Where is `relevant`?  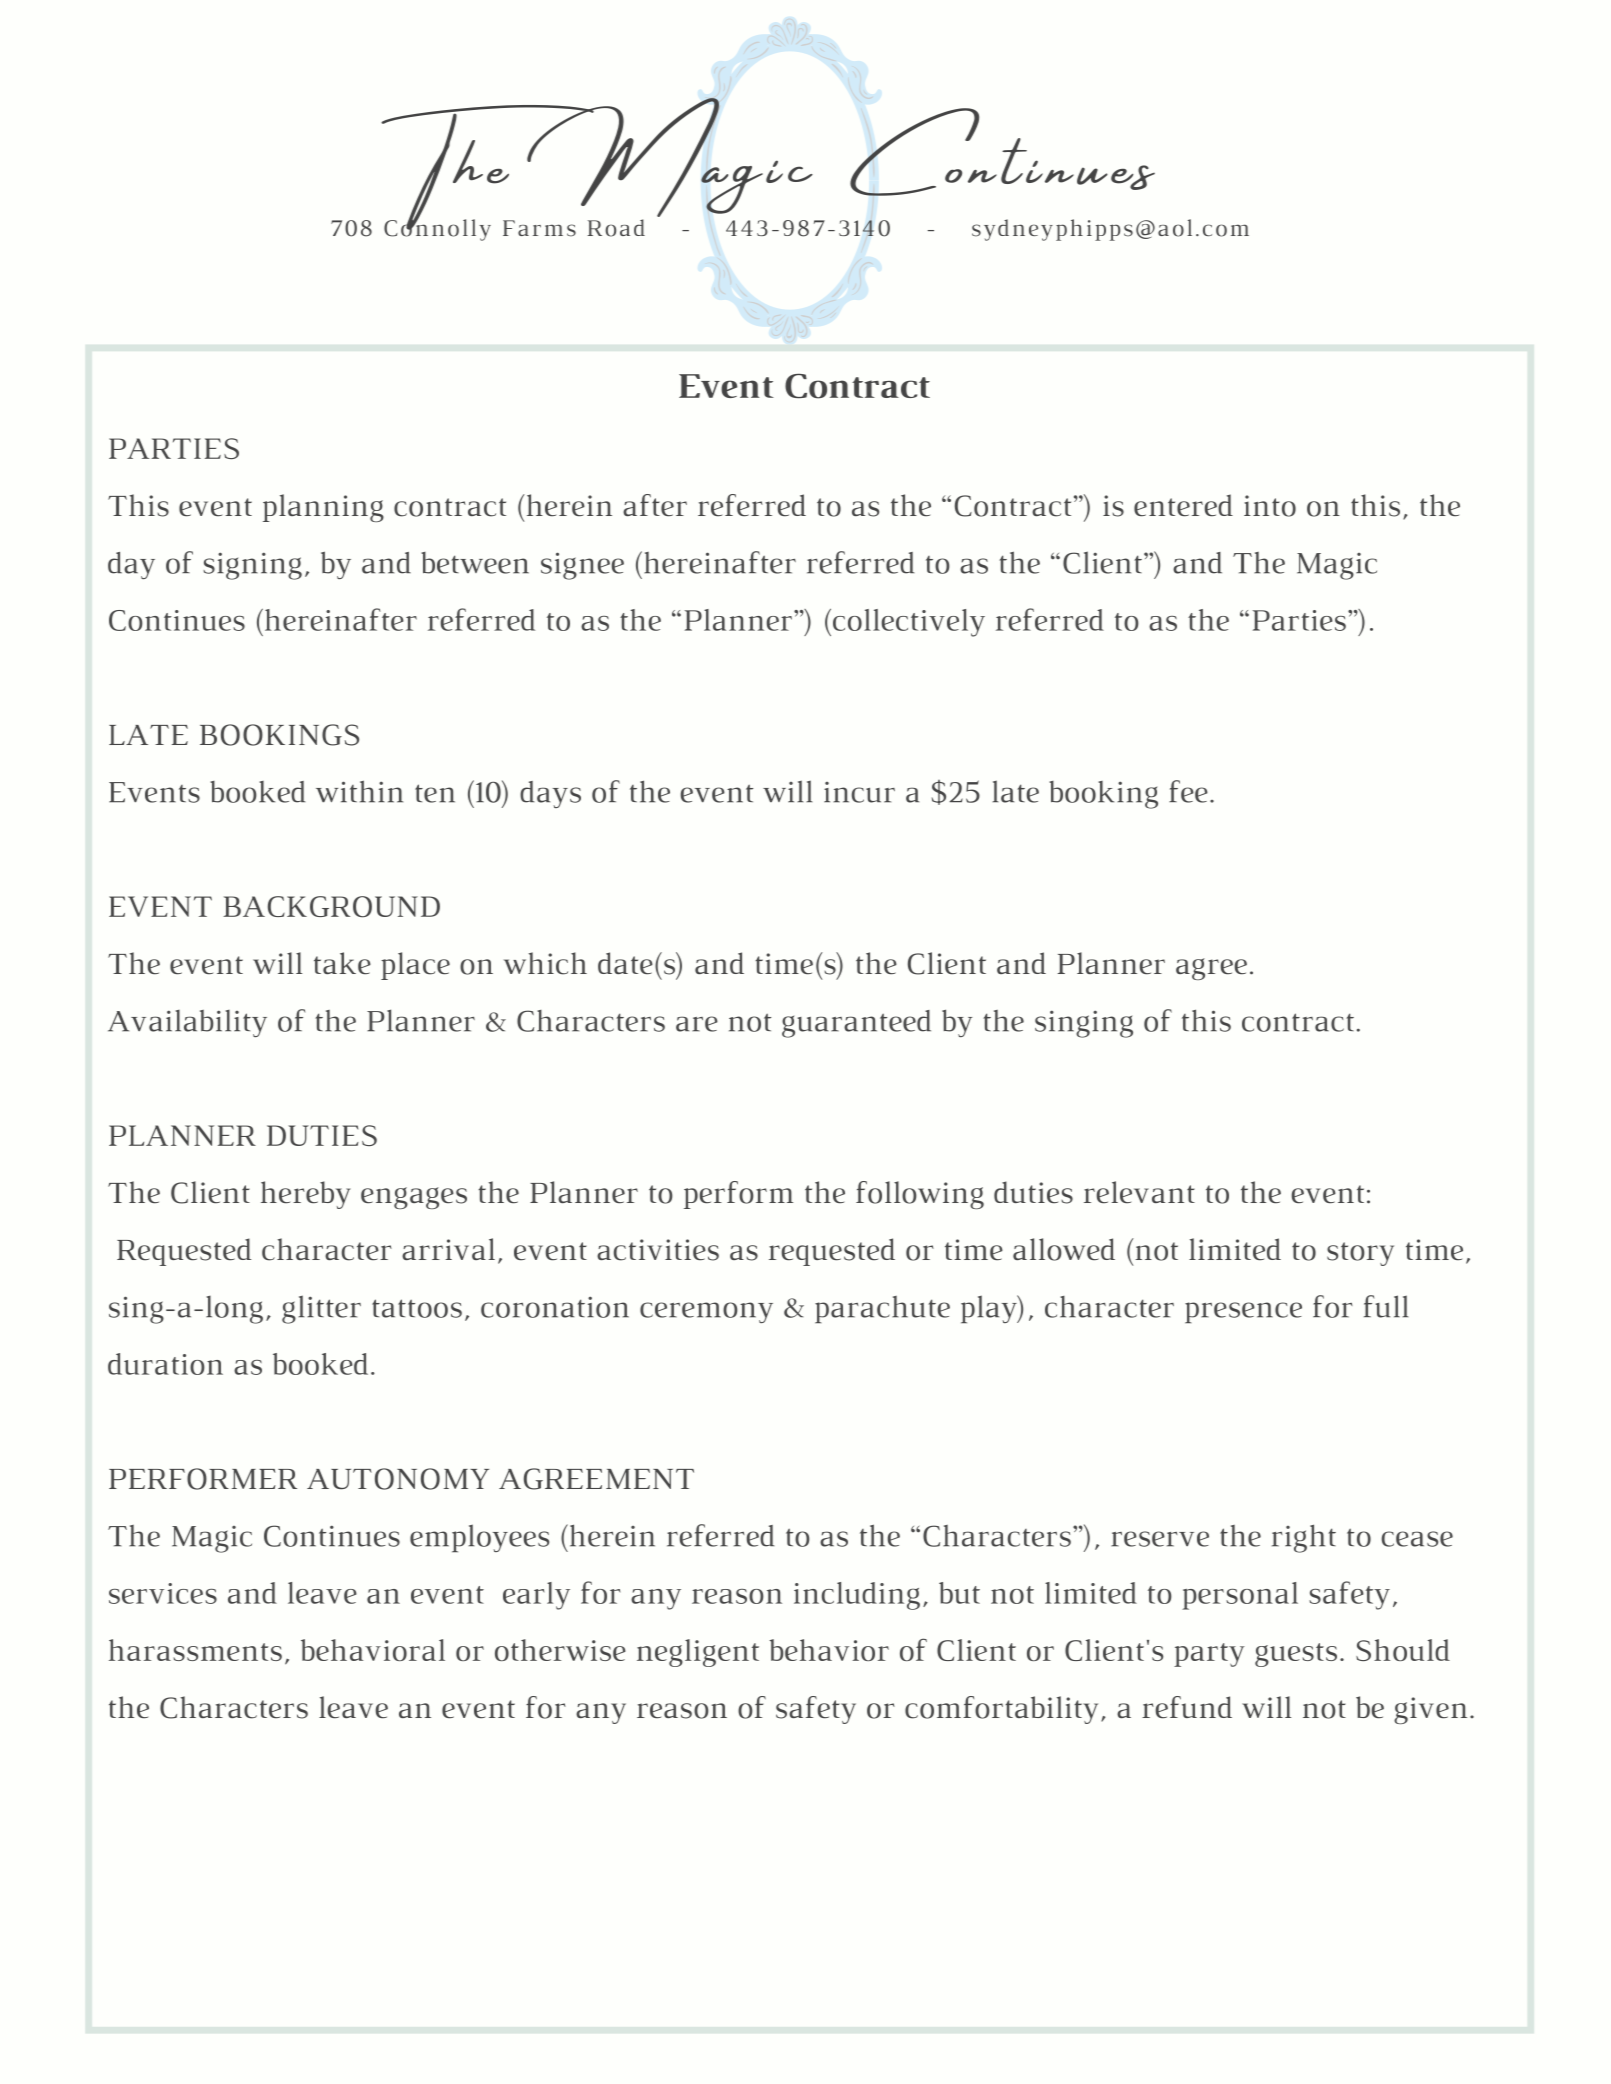
relevant is located at coordinates (1139, 1192).
